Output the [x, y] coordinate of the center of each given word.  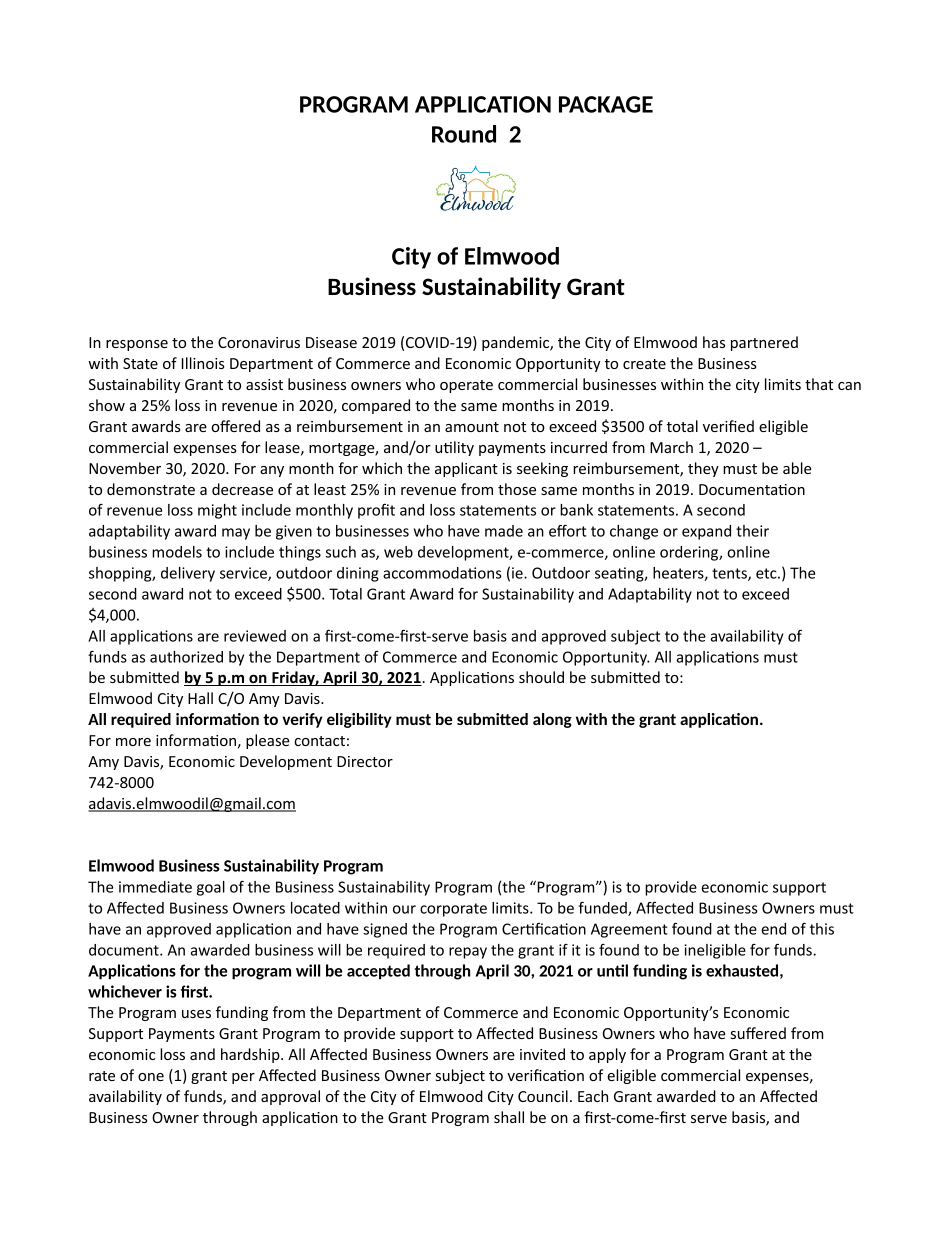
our [404, 909]
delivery [188, 574]
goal [211, 888]
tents [730, 574]
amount [472, 427]
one [151, 1077]
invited [542, 1054]
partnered [764, 343]
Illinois [203, 363]
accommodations [442, 573]
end [773, 929]
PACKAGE [606, 104]
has [714, 342]
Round [464, 134]
